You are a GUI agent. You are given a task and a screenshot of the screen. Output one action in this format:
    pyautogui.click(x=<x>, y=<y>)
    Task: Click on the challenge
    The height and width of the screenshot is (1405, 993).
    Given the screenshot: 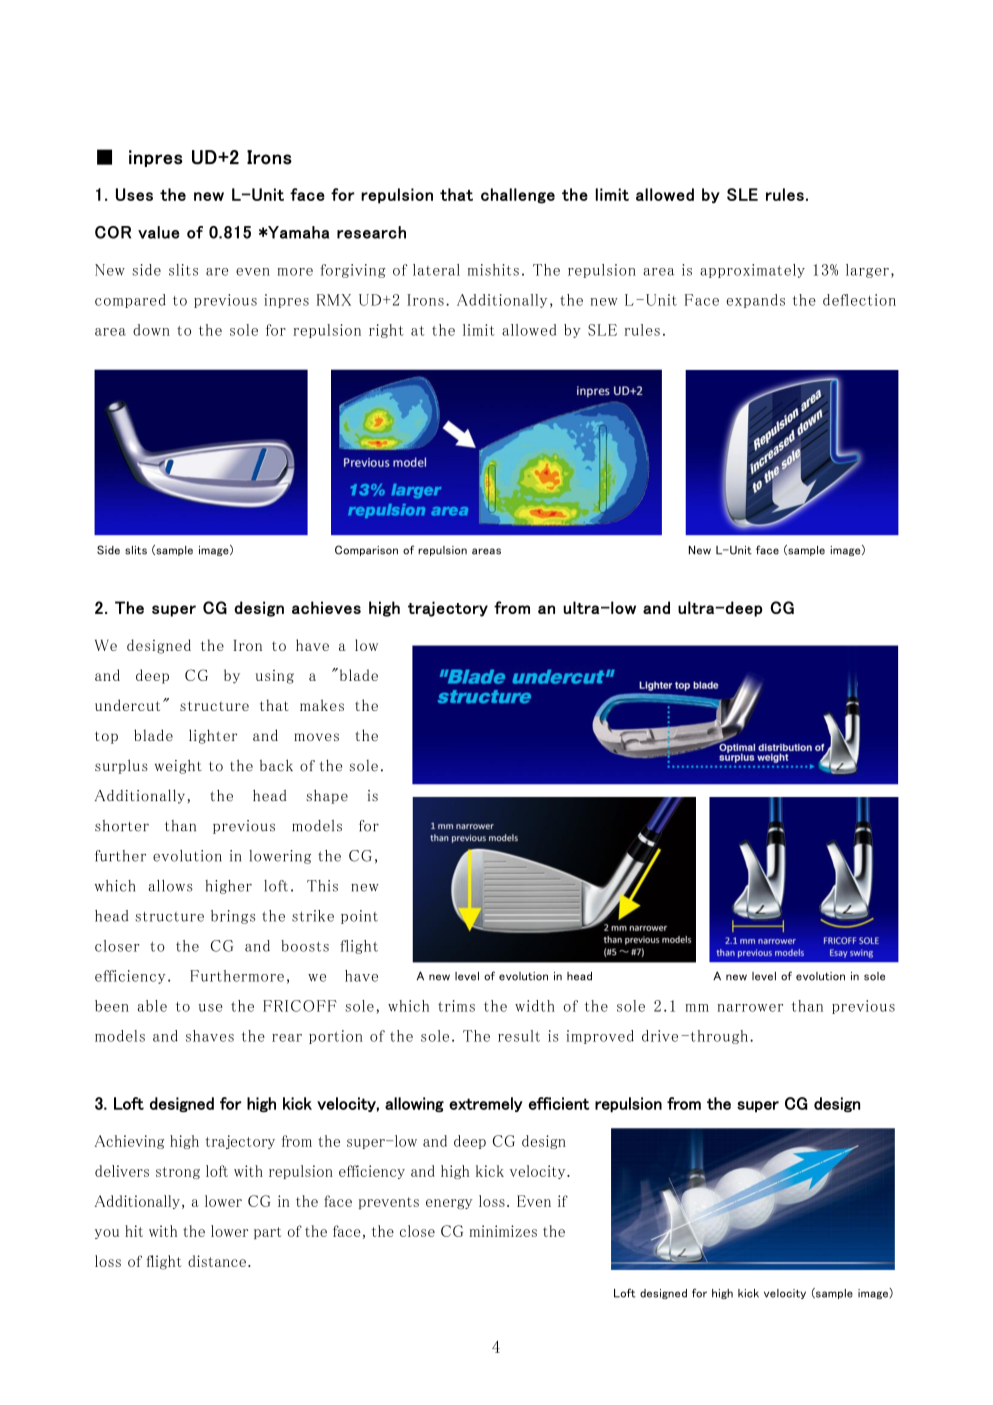 What is the action you would take?
    pyautogui.click(x=518, y=196)
